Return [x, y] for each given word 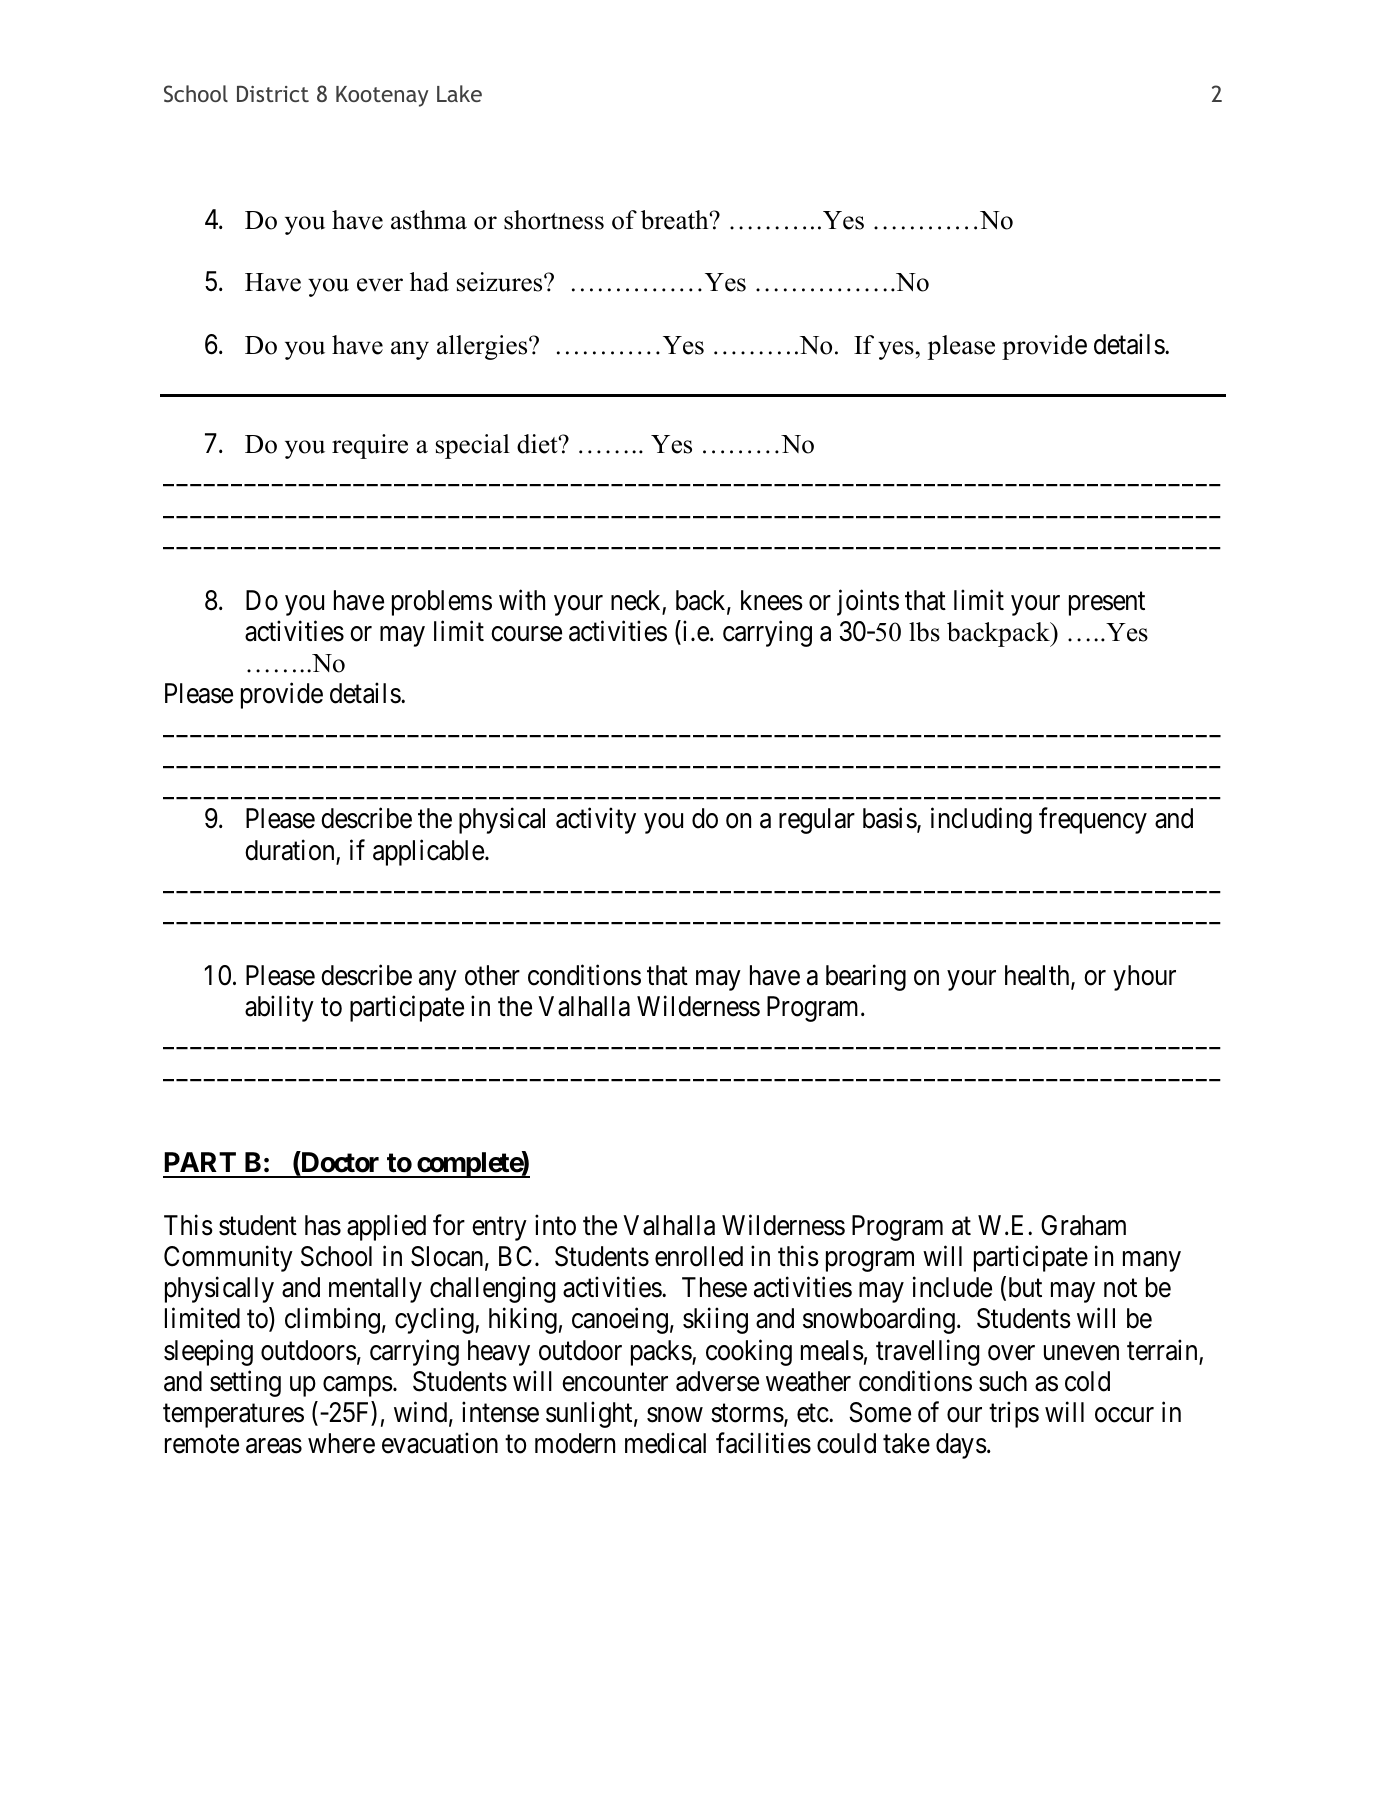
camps [358, 1386]
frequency [1093, 821]
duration [289, 850]
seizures [501, 282]
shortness [554, 220]
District [273, 94]
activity [596, 821]
